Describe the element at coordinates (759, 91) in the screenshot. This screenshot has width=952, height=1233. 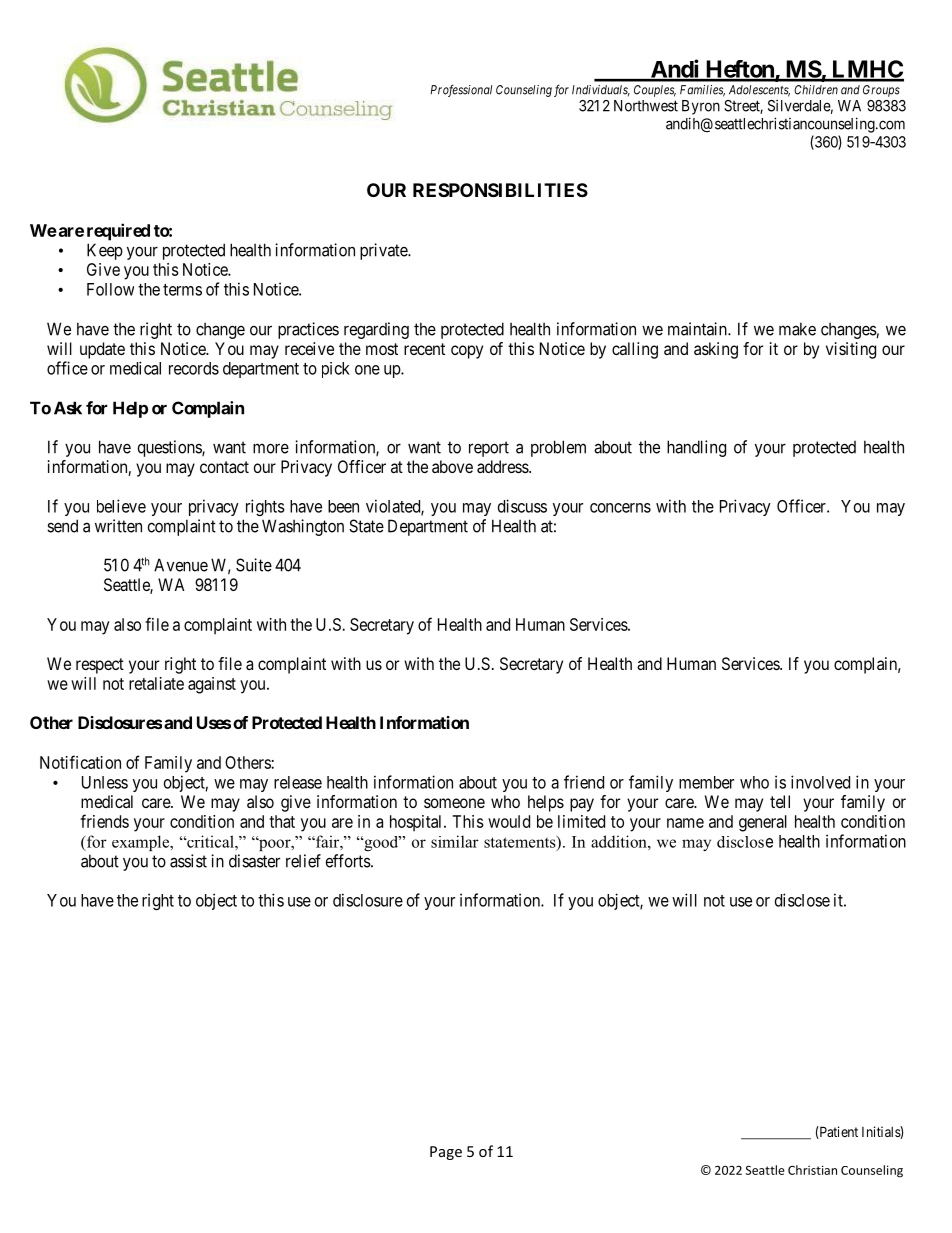
I see `Adolescents` at that location.
